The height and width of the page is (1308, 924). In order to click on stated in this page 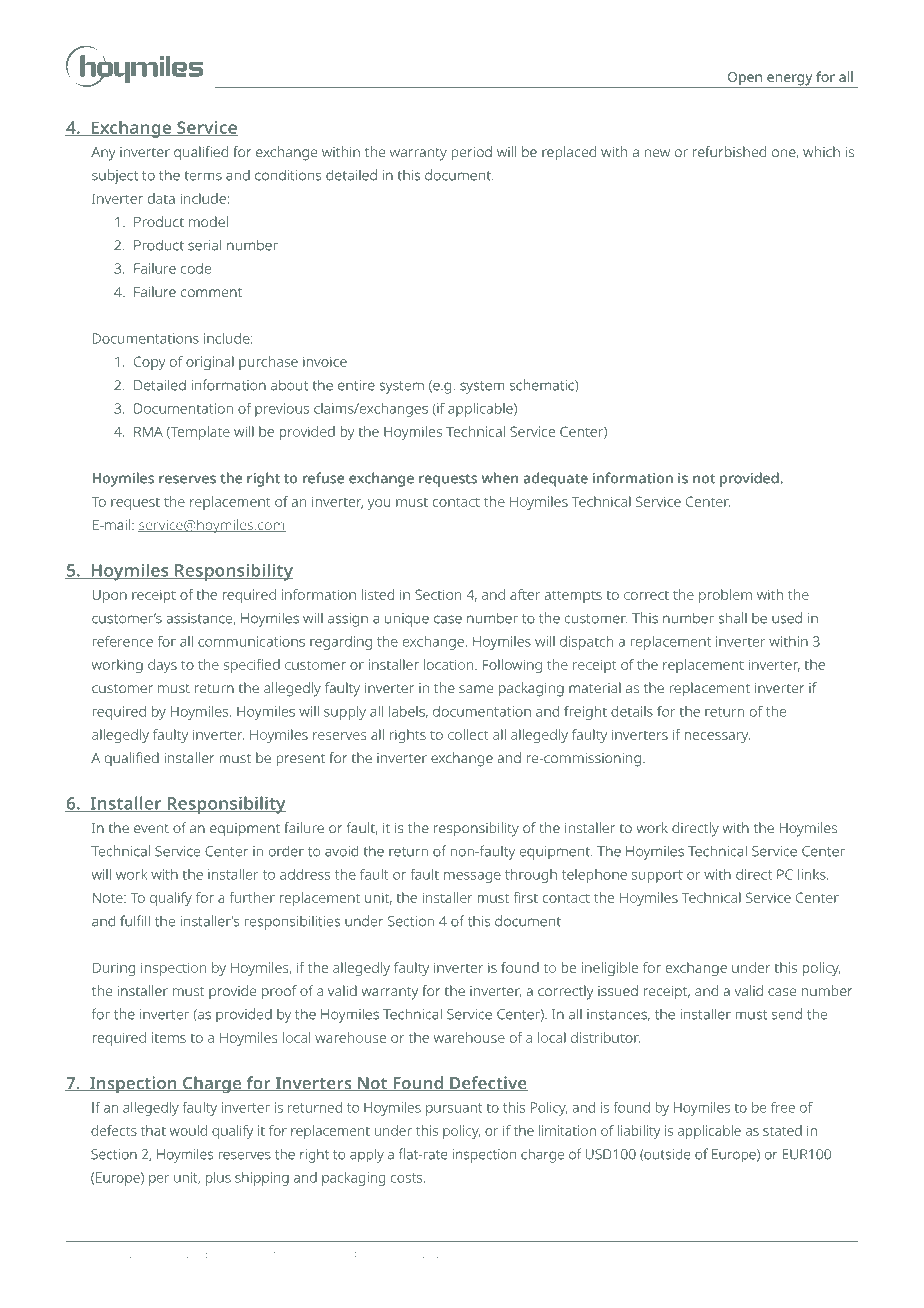, I will do `click(782, 1130)`.
